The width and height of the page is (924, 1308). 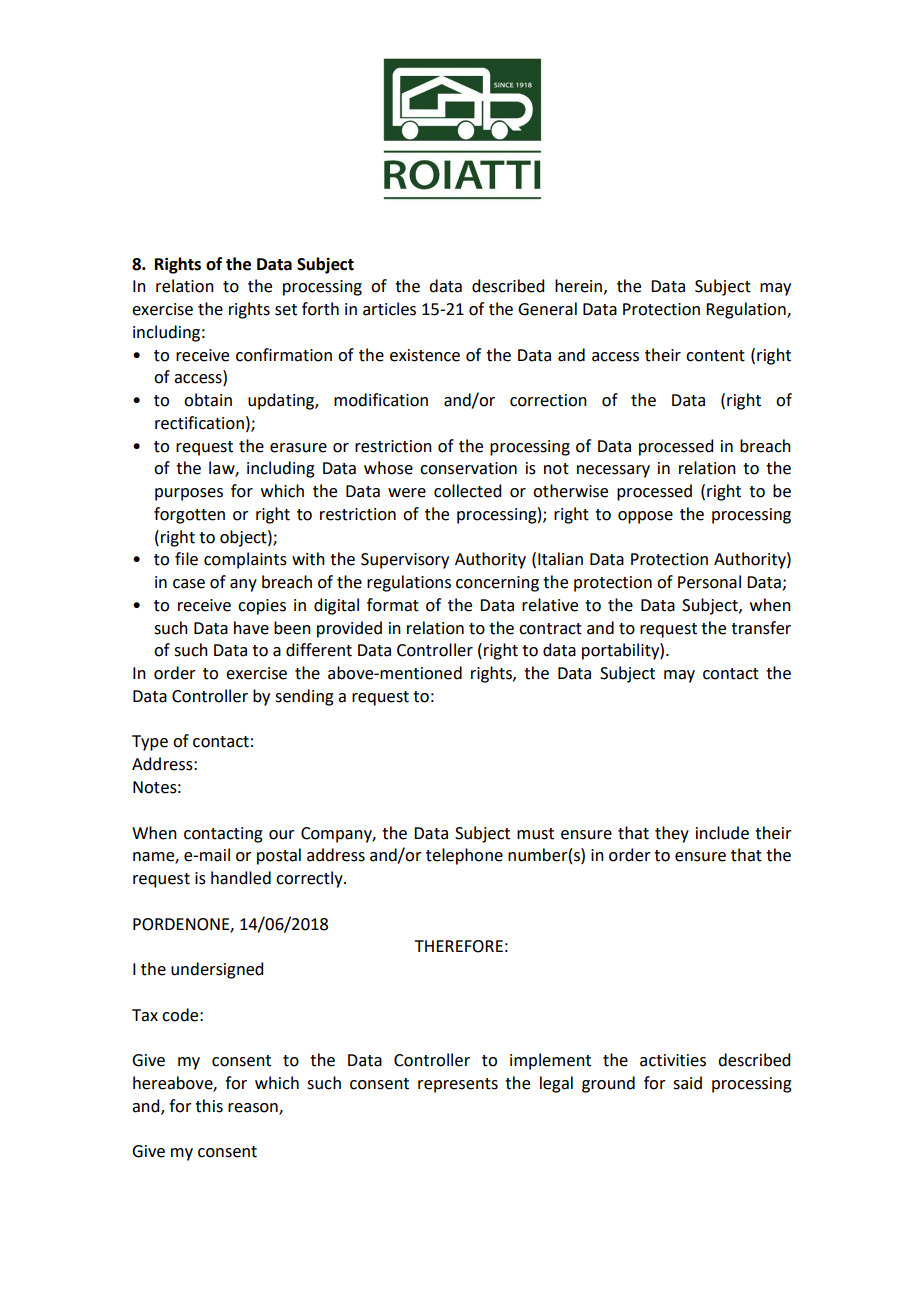 What do you see at coordinates (209, 1106) in the page?
I see `this` at bounding box center [209, 1106].
